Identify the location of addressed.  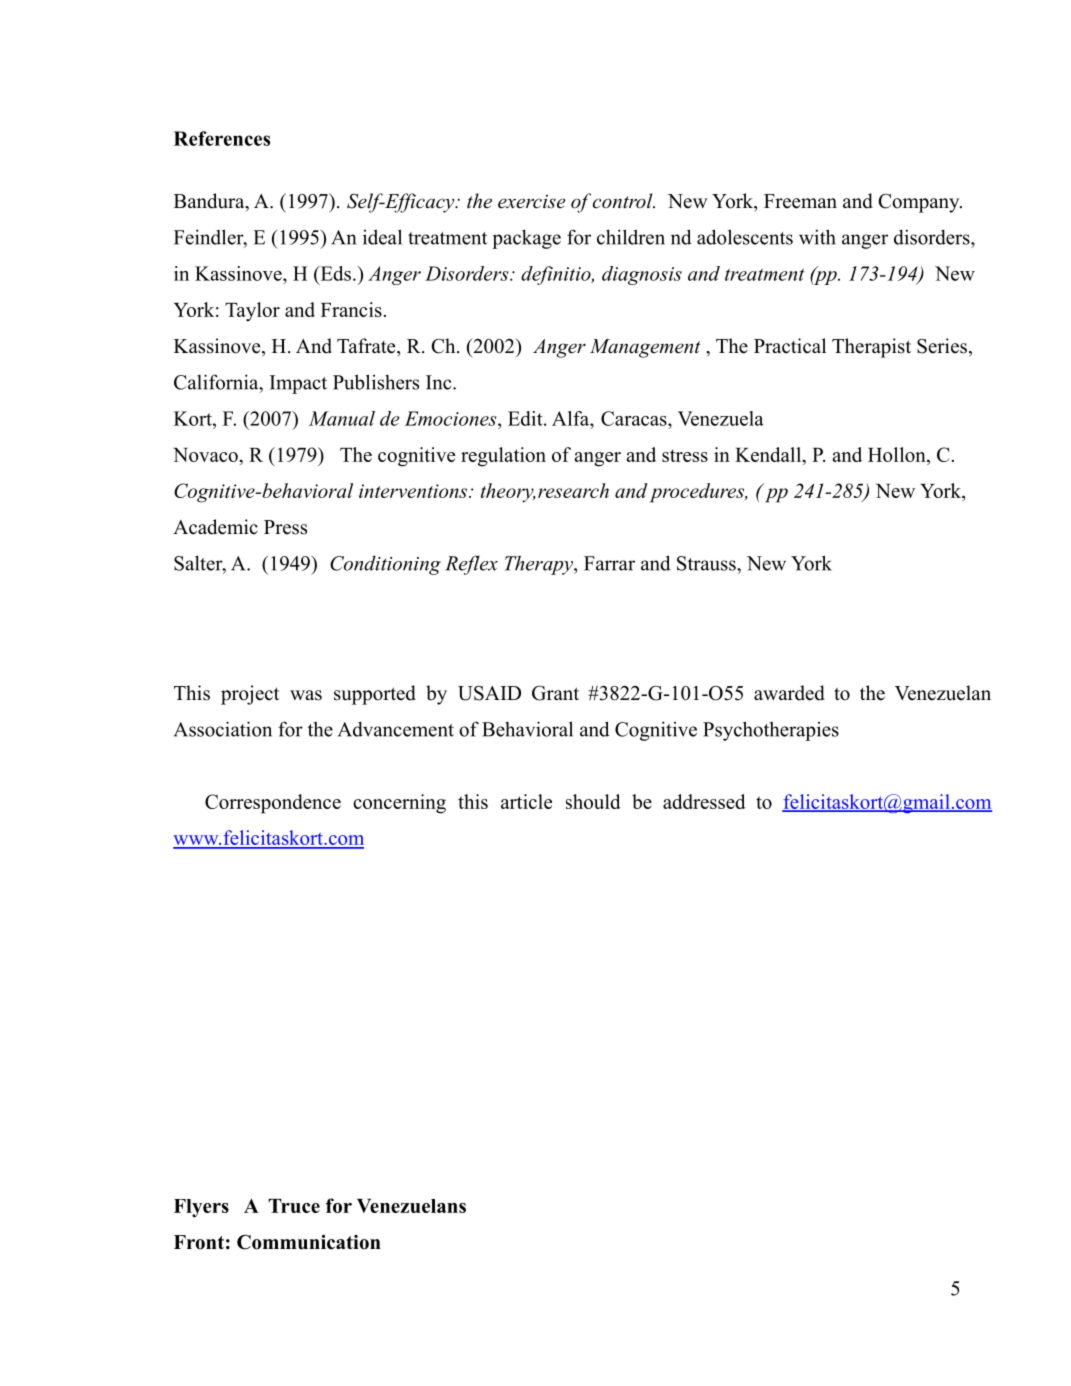
(704, 801).
